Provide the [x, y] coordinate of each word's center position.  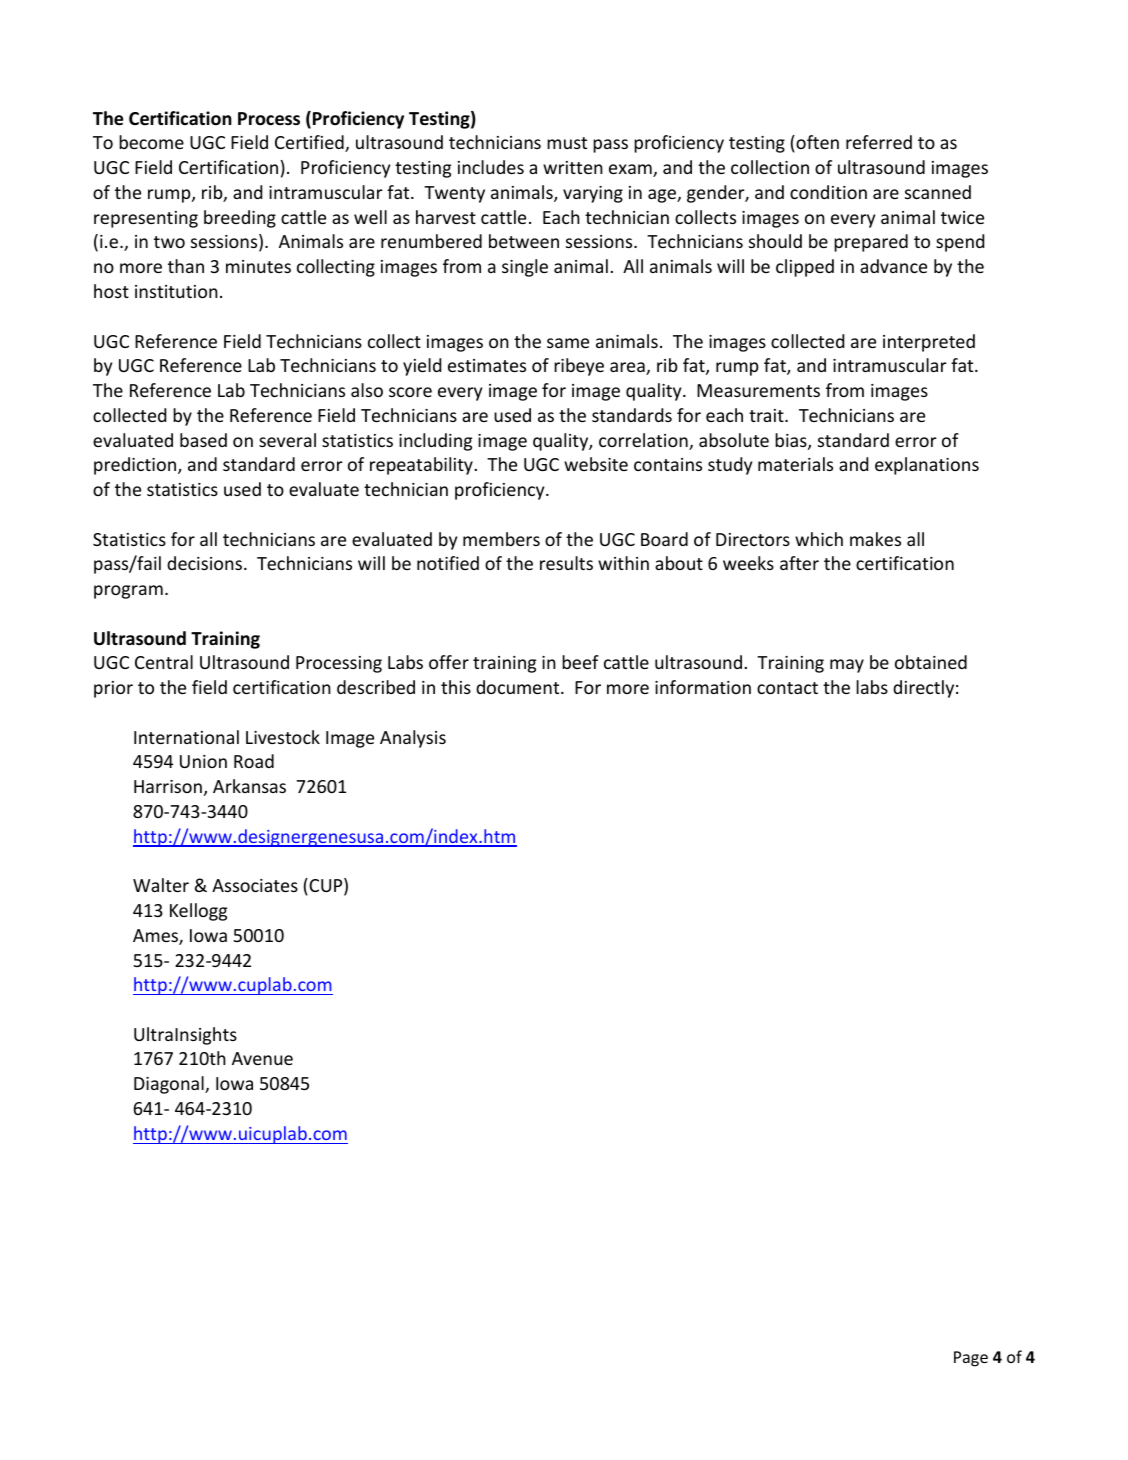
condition [828, 192]
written [573, 167]
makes [875, 539]
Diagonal [170, 1085]
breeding [240, 219]
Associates [255, 885]
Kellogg [198, 912]
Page [971, 1359]
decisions [204, 563]
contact [787, 688]
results [566, 563]
